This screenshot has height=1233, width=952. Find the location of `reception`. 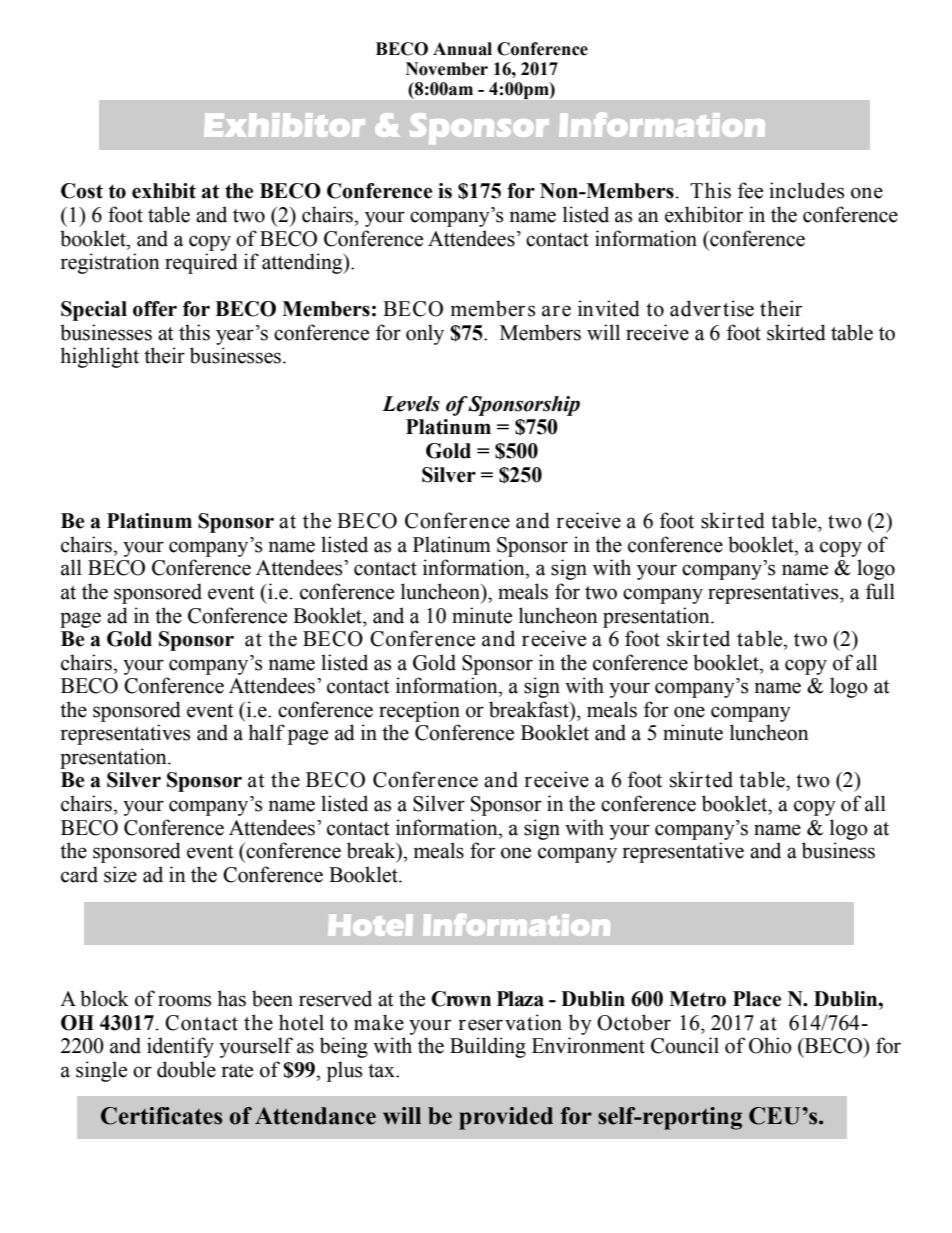

reception is located at coordinates (419, 711).
